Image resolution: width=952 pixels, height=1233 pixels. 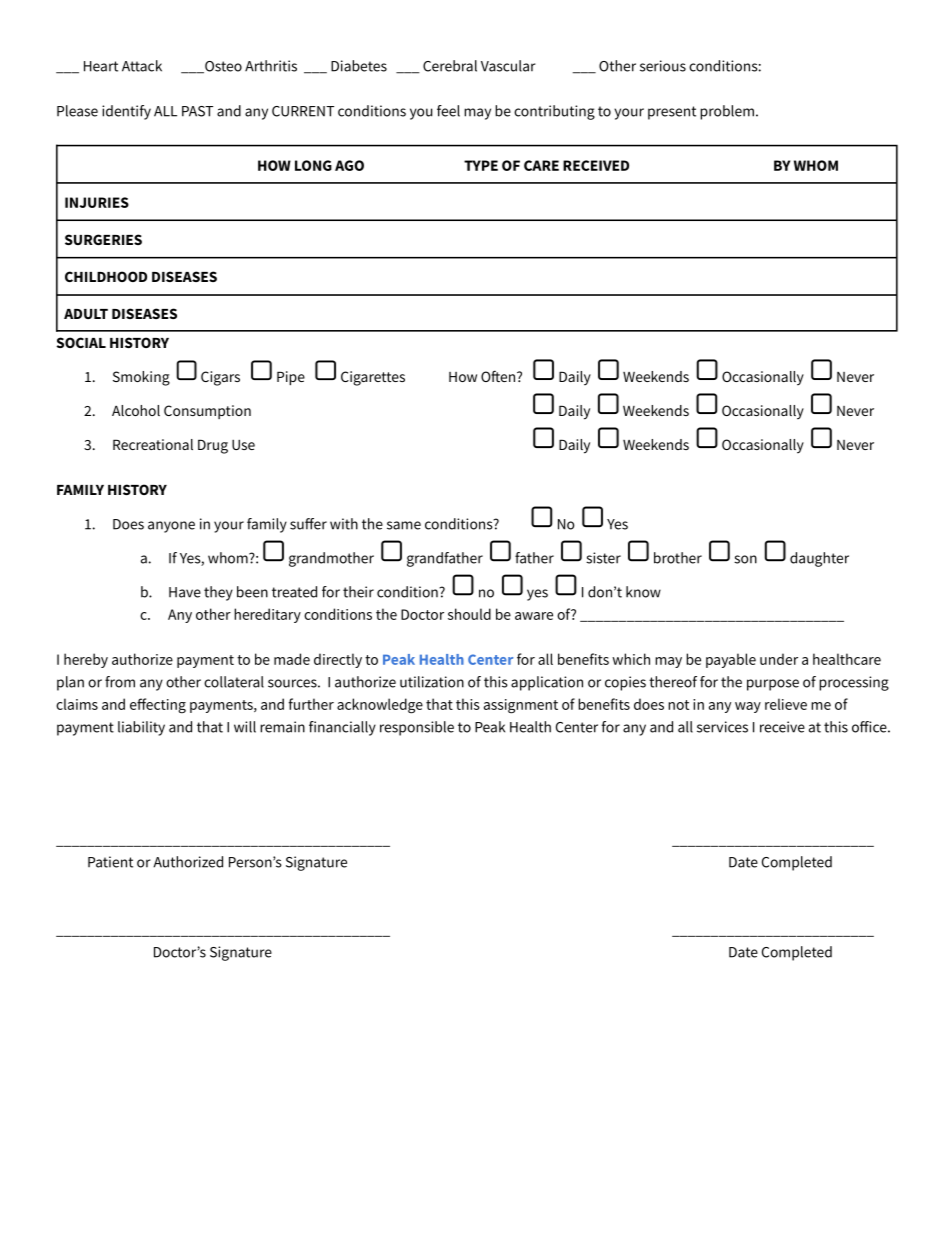 I want to click on utilization, so click(x=432, y=682).
